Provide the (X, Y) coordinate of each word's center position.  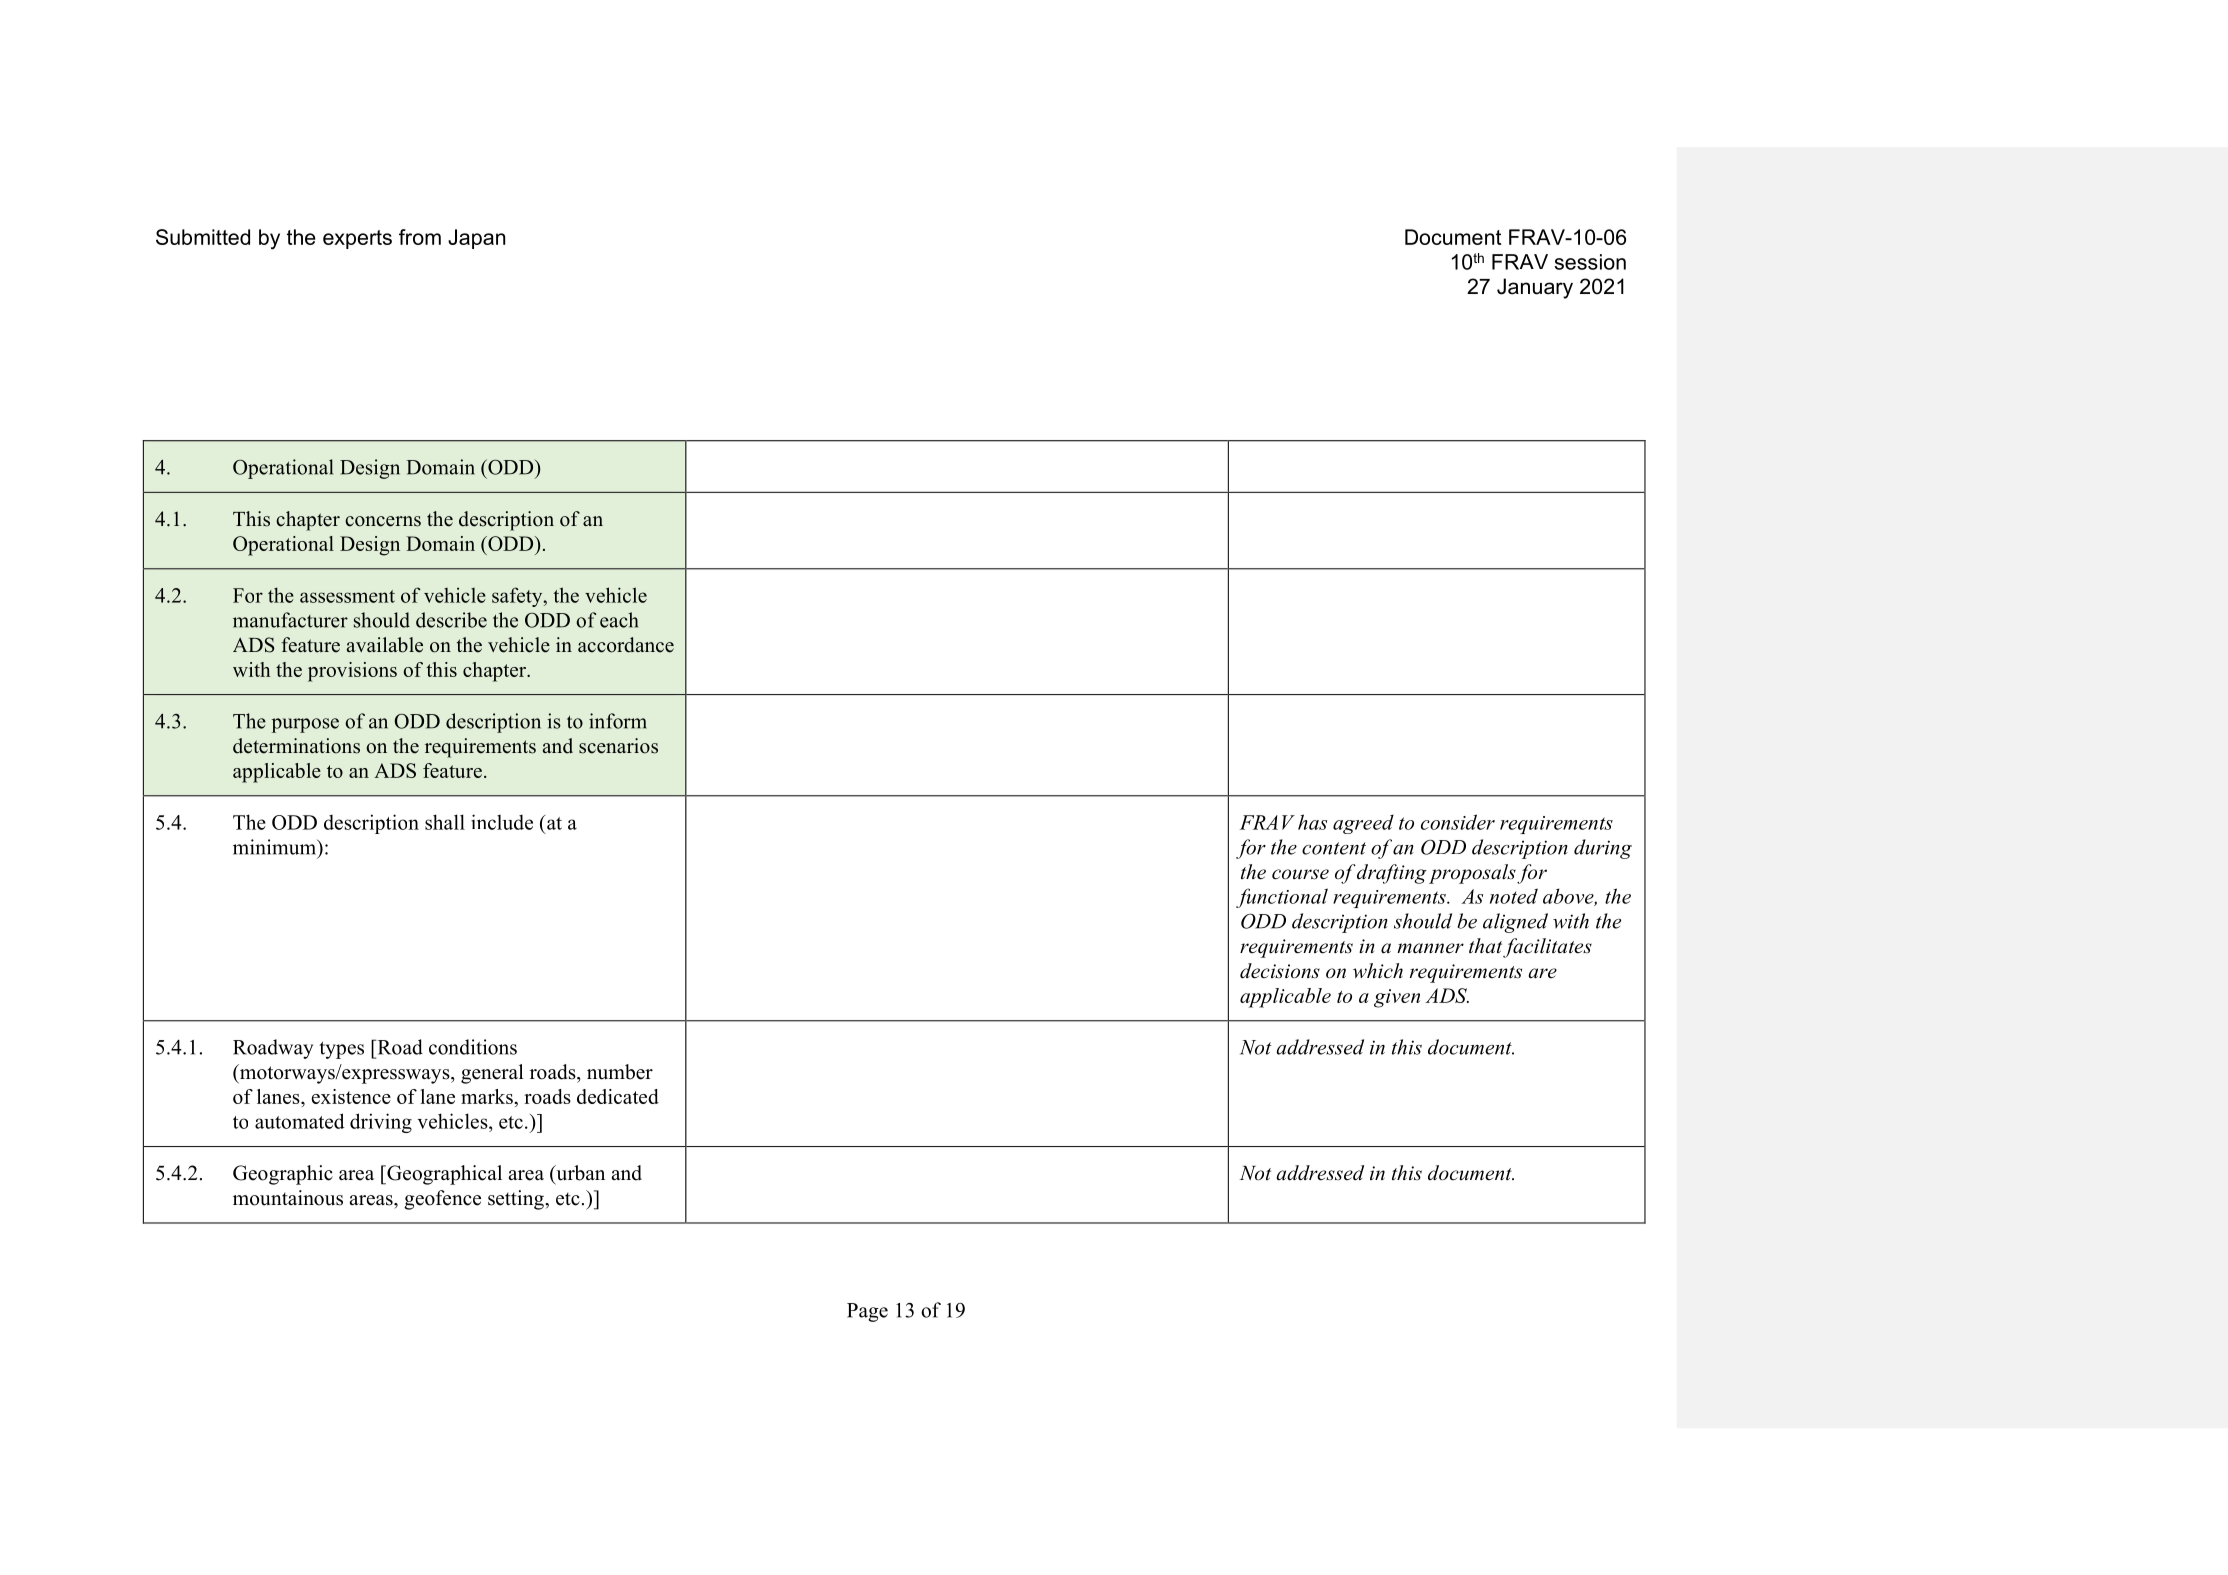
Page (867, 1312)
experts (357, 239)
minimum (276, 848)
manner (1430, 948)
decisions (1280, 971)
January (1535, 288)
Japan (476, 239)
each (619, 620)
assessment (347, 596)
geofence (442, 1200)
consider (1458, 822)
